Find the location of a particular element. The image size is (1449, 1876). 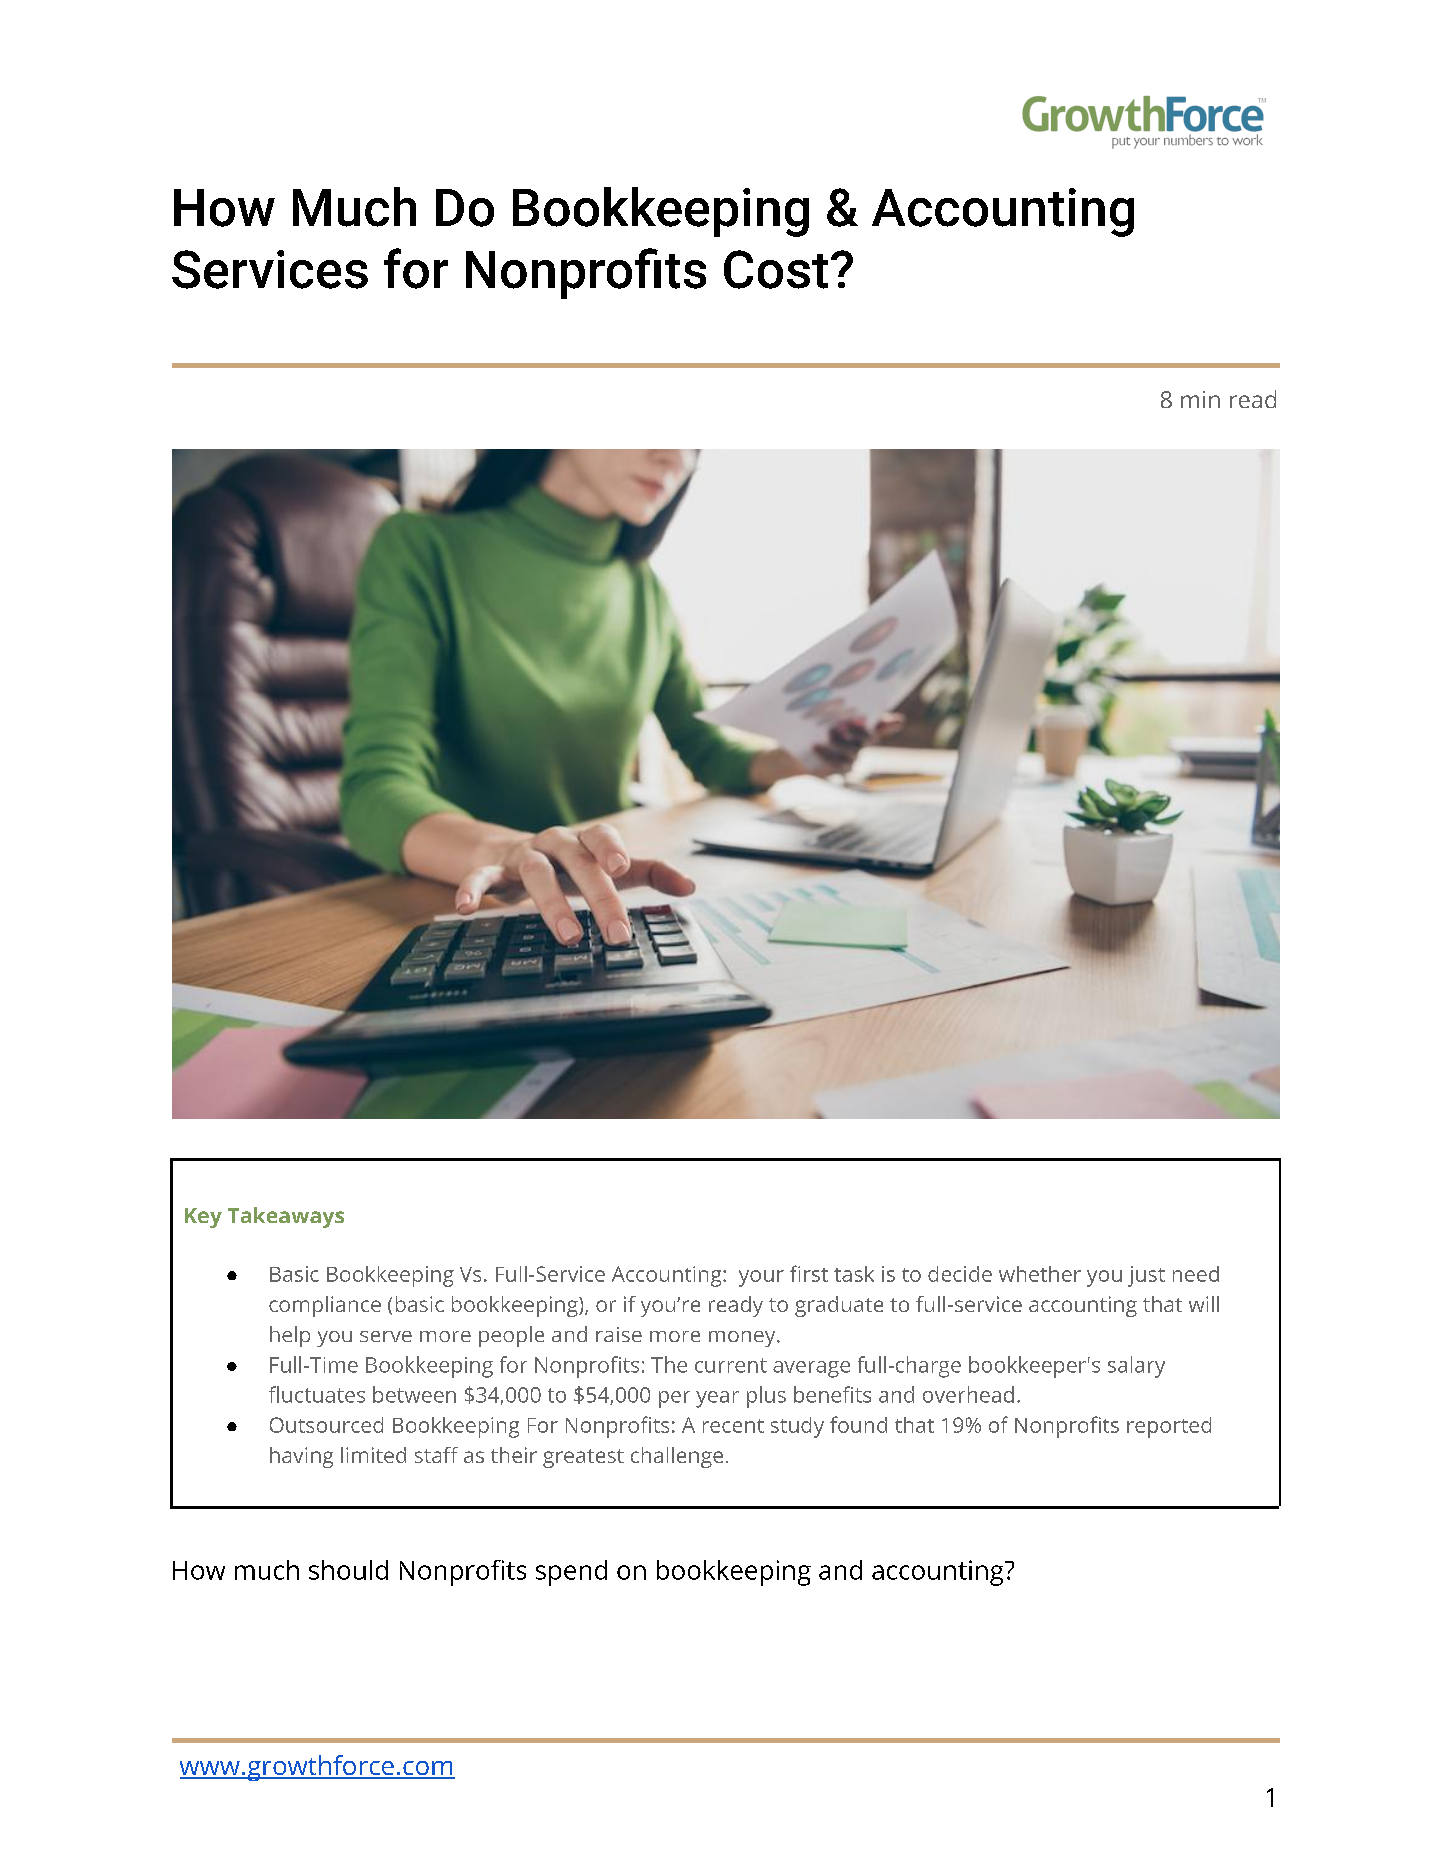

Takeaways is located at coordinates (286, 1217).
